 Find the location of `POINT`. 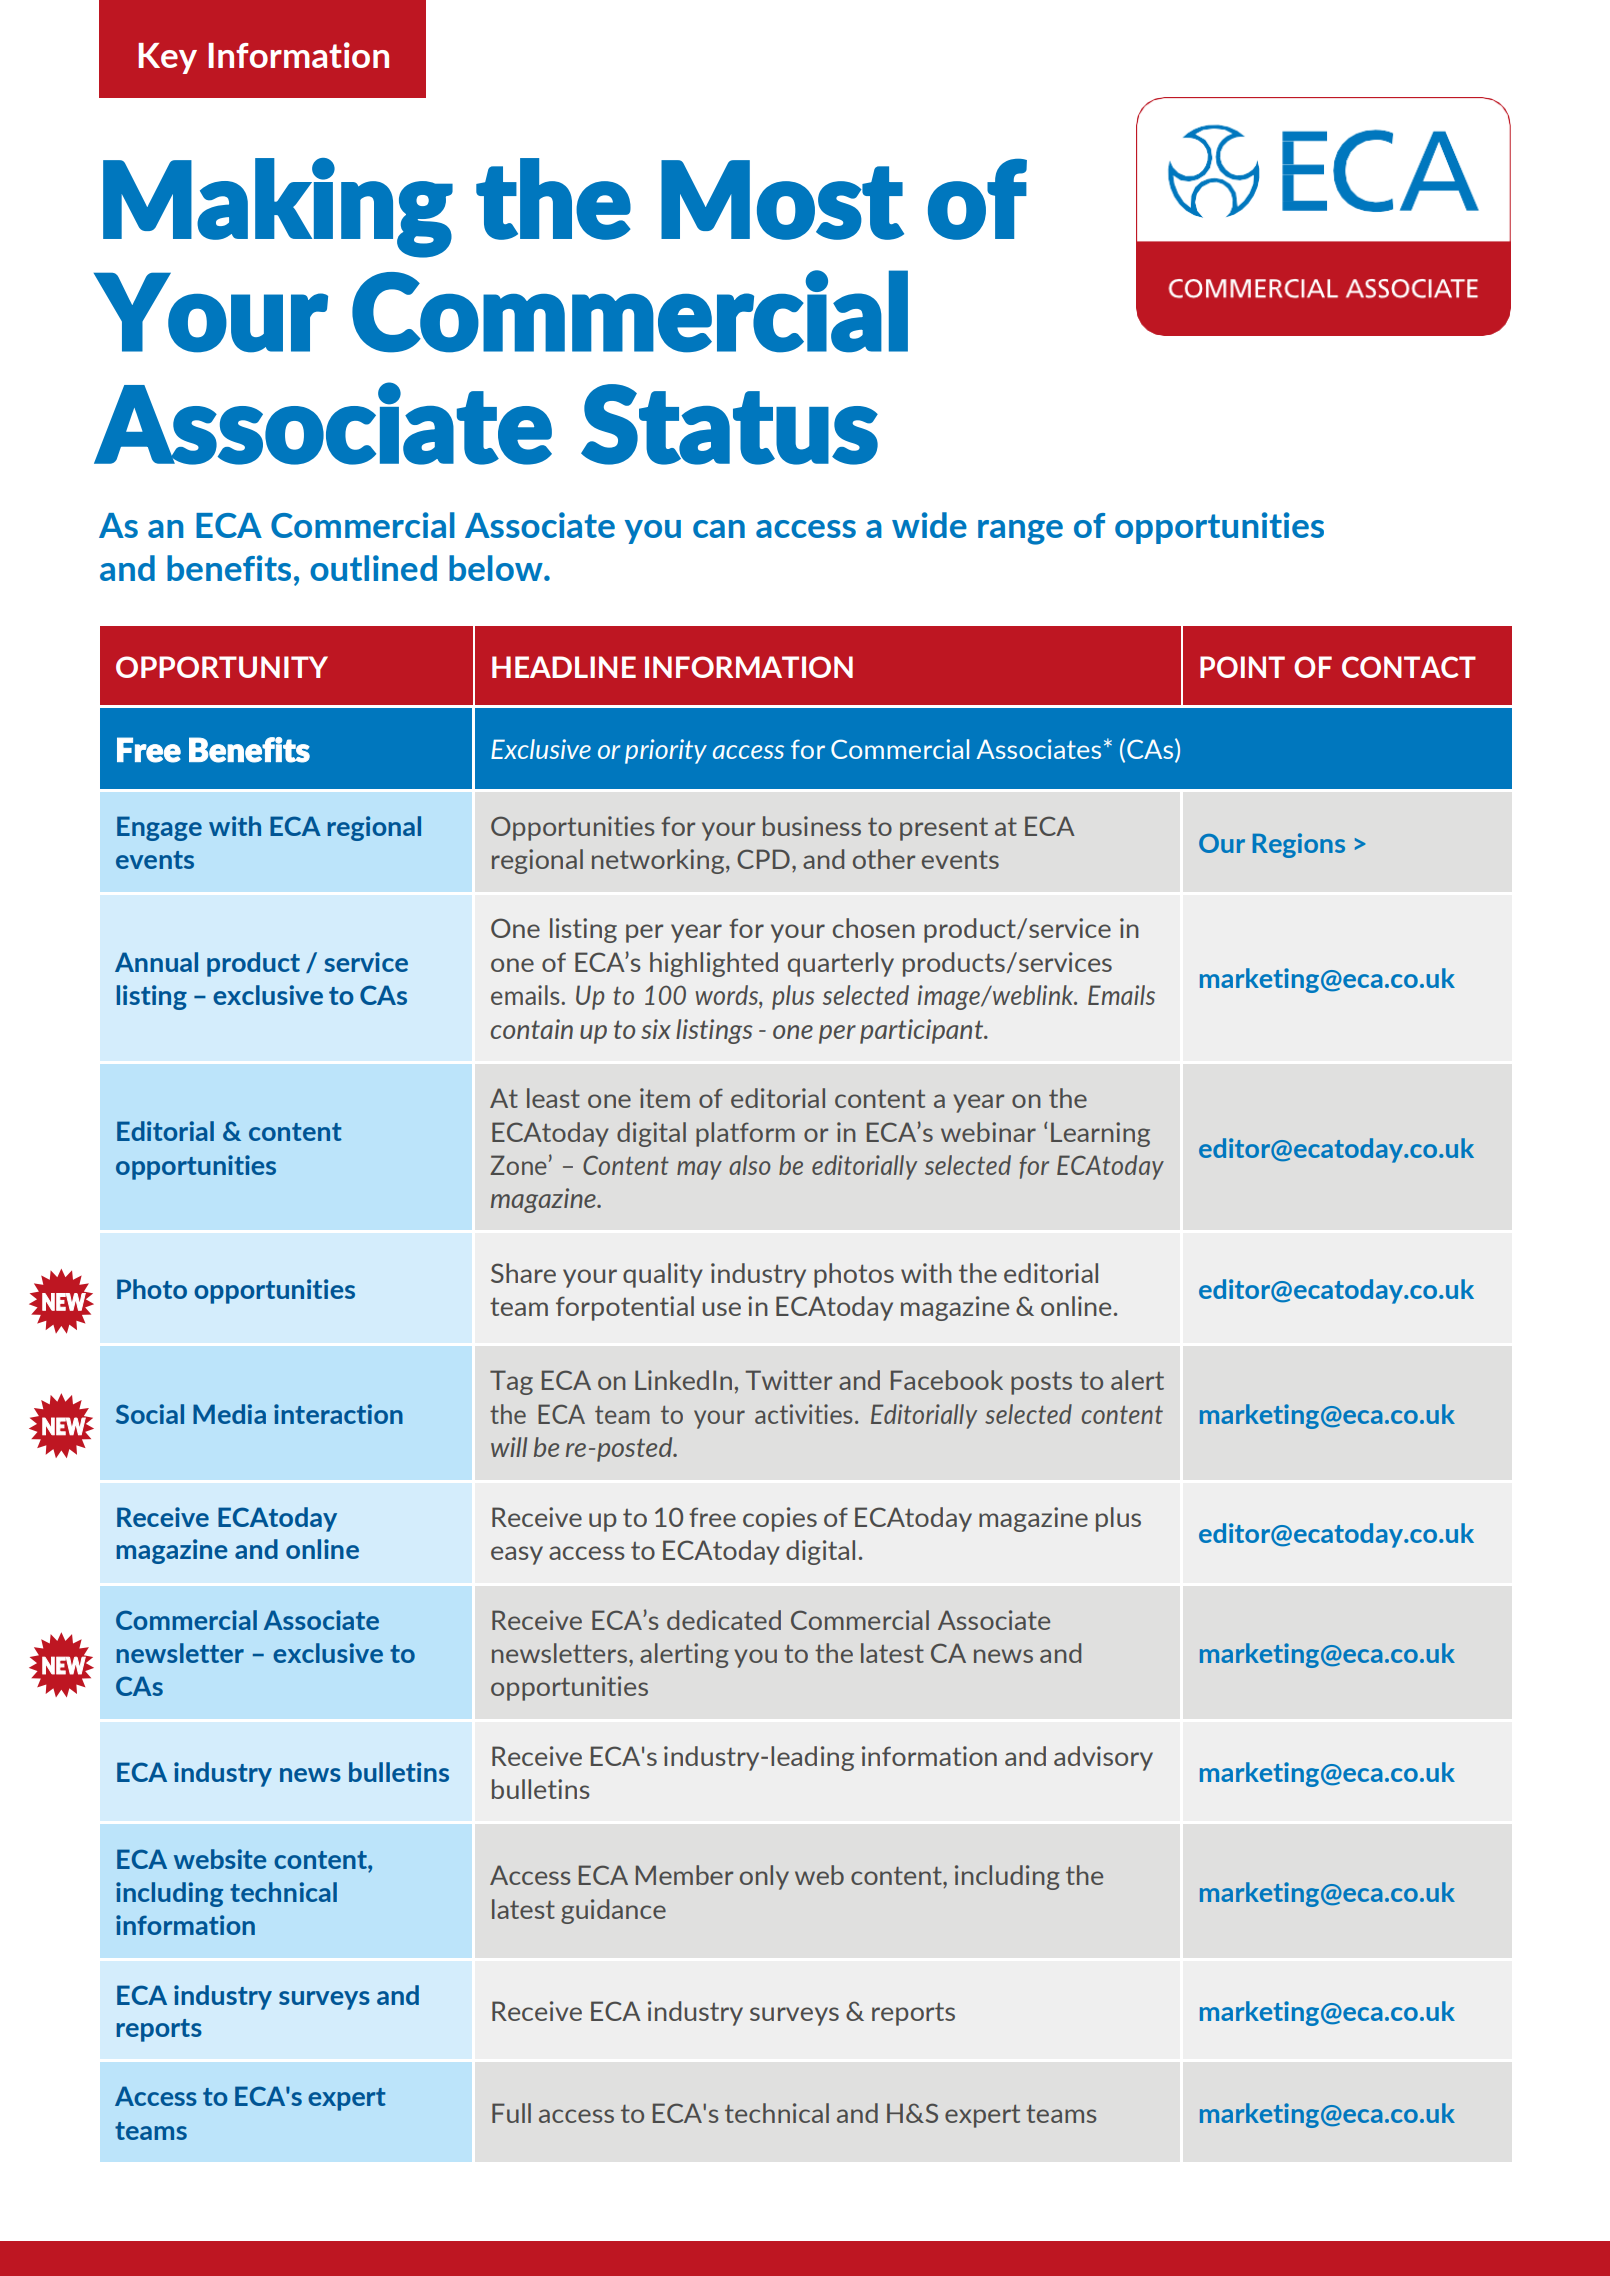

POINT is located at coordinates (1242, 667).
